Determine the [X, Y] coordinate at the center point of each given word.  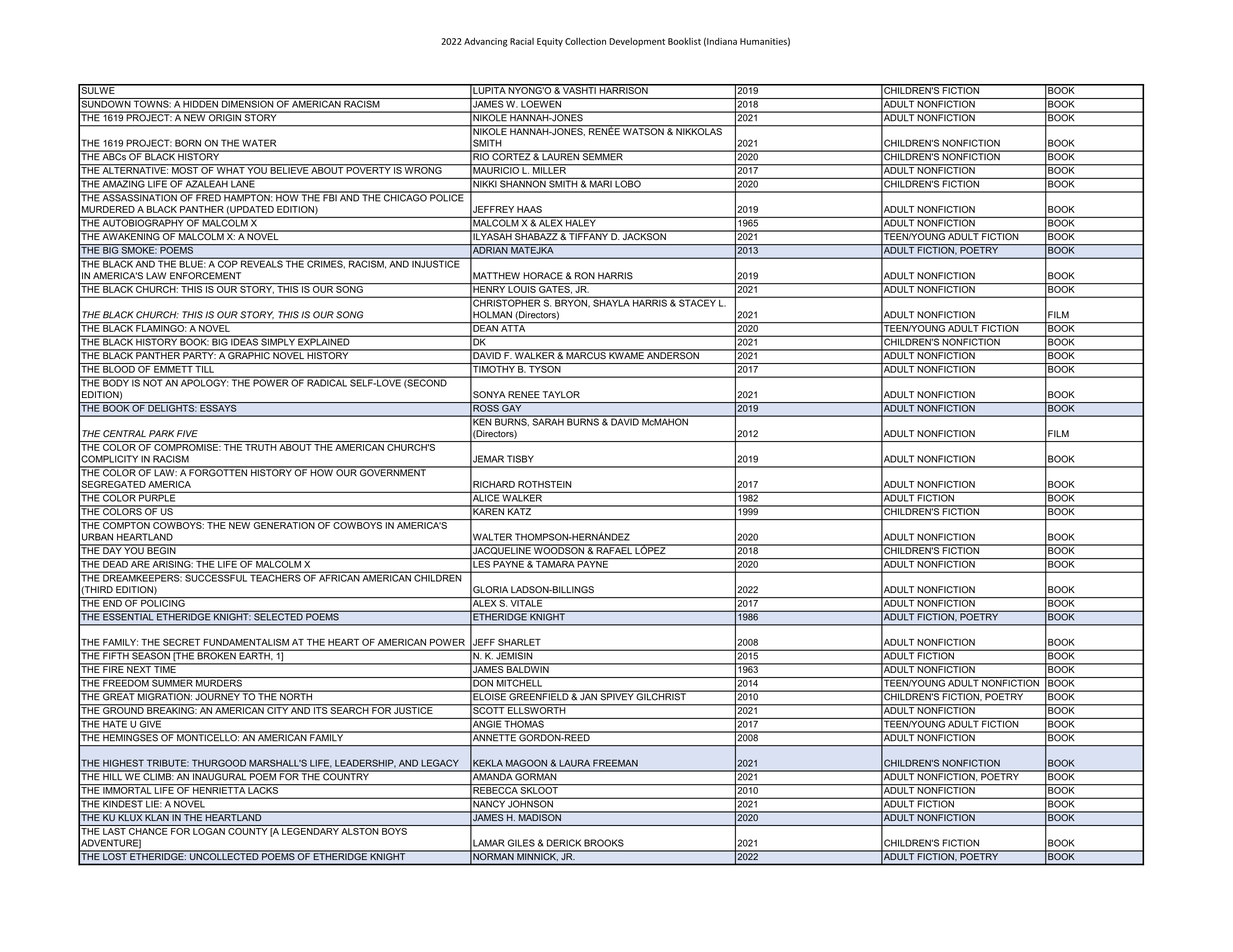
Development [637, 42]
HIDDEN [201, 103]
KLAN [157, 816]
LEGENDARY [310, 831]
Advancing [486, 42]
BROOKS [604, 843]
